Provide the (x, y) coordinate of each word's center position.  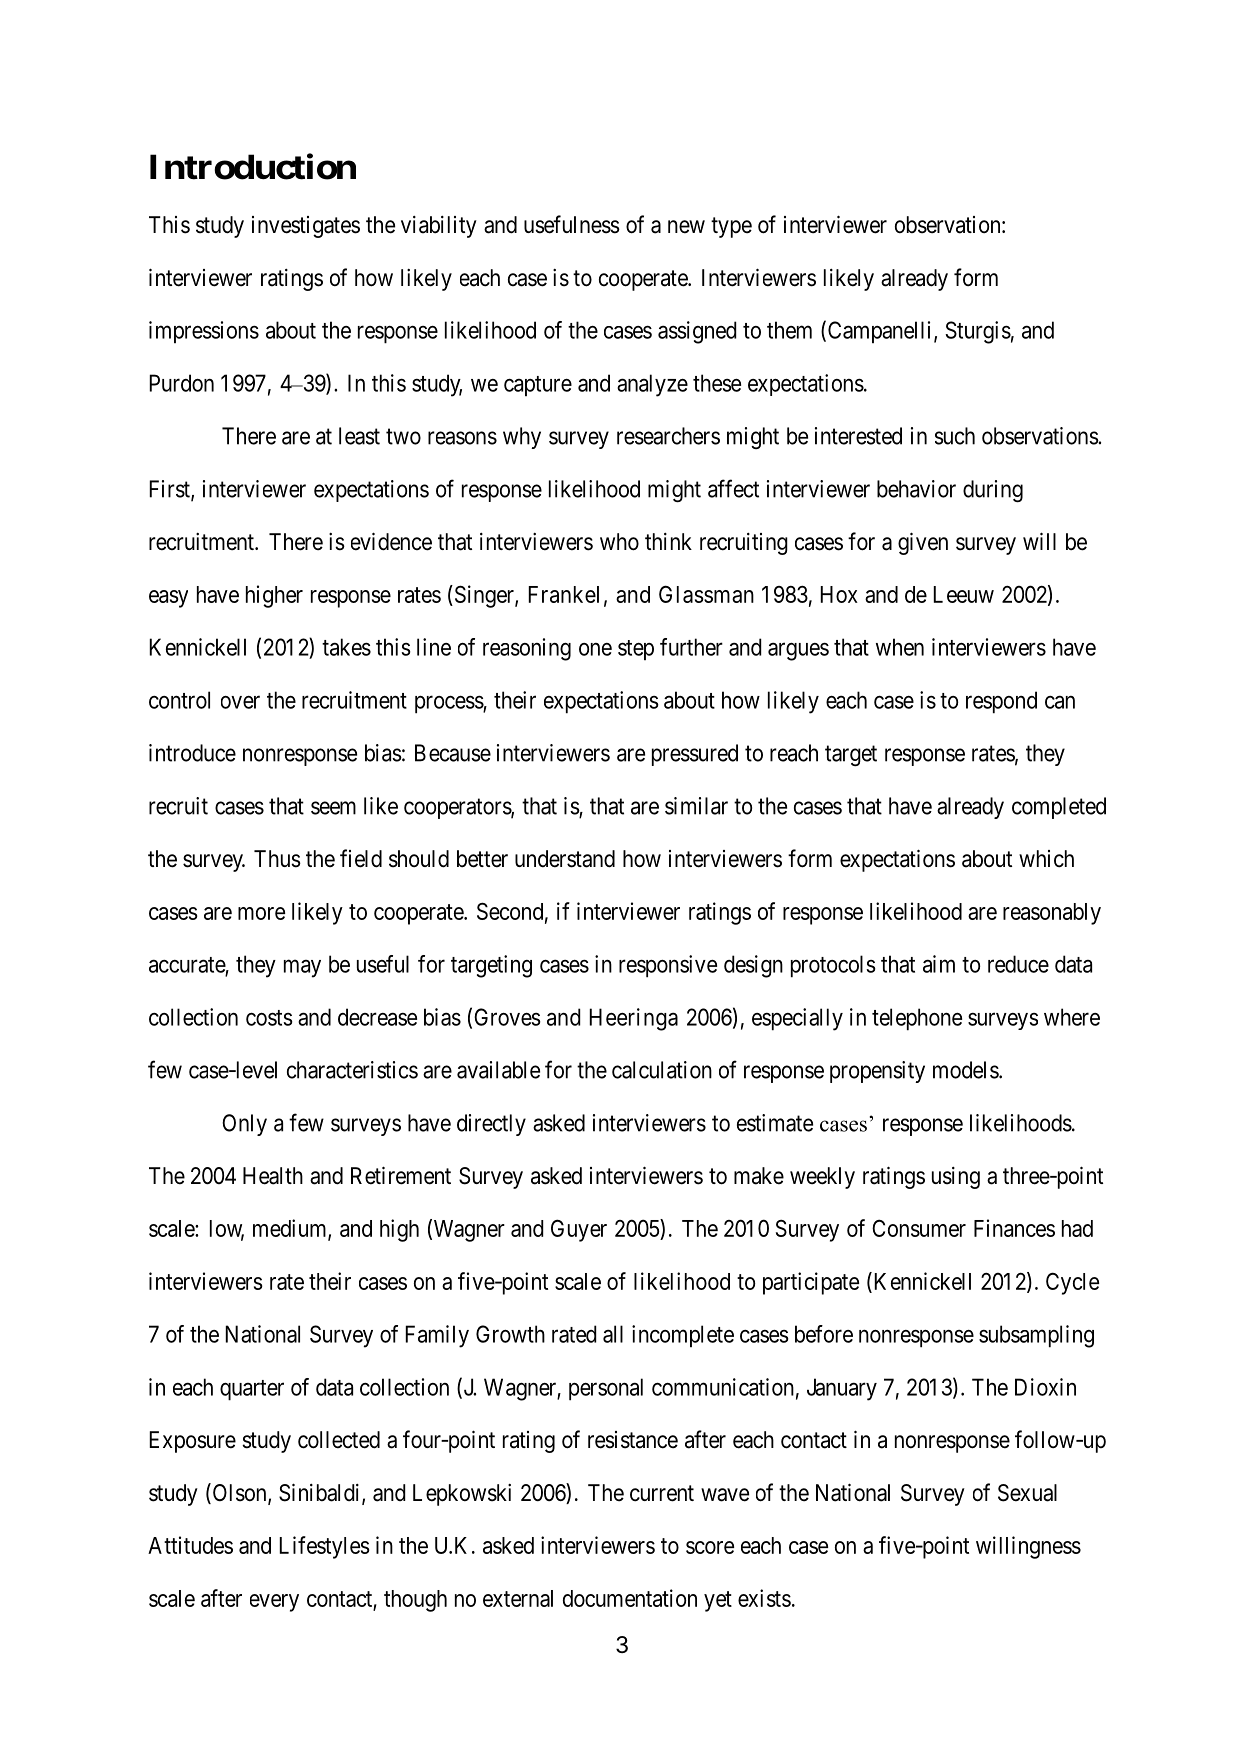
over (240, 702)
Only (244, 1125)
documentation (630, 1598)
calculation (662, 1070)
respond (1001, 702)
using (956, 1178)
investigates (306, 227)
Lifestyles (324, 1547)
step (636, 650)
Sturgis (978, 332)
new (686, 227)
